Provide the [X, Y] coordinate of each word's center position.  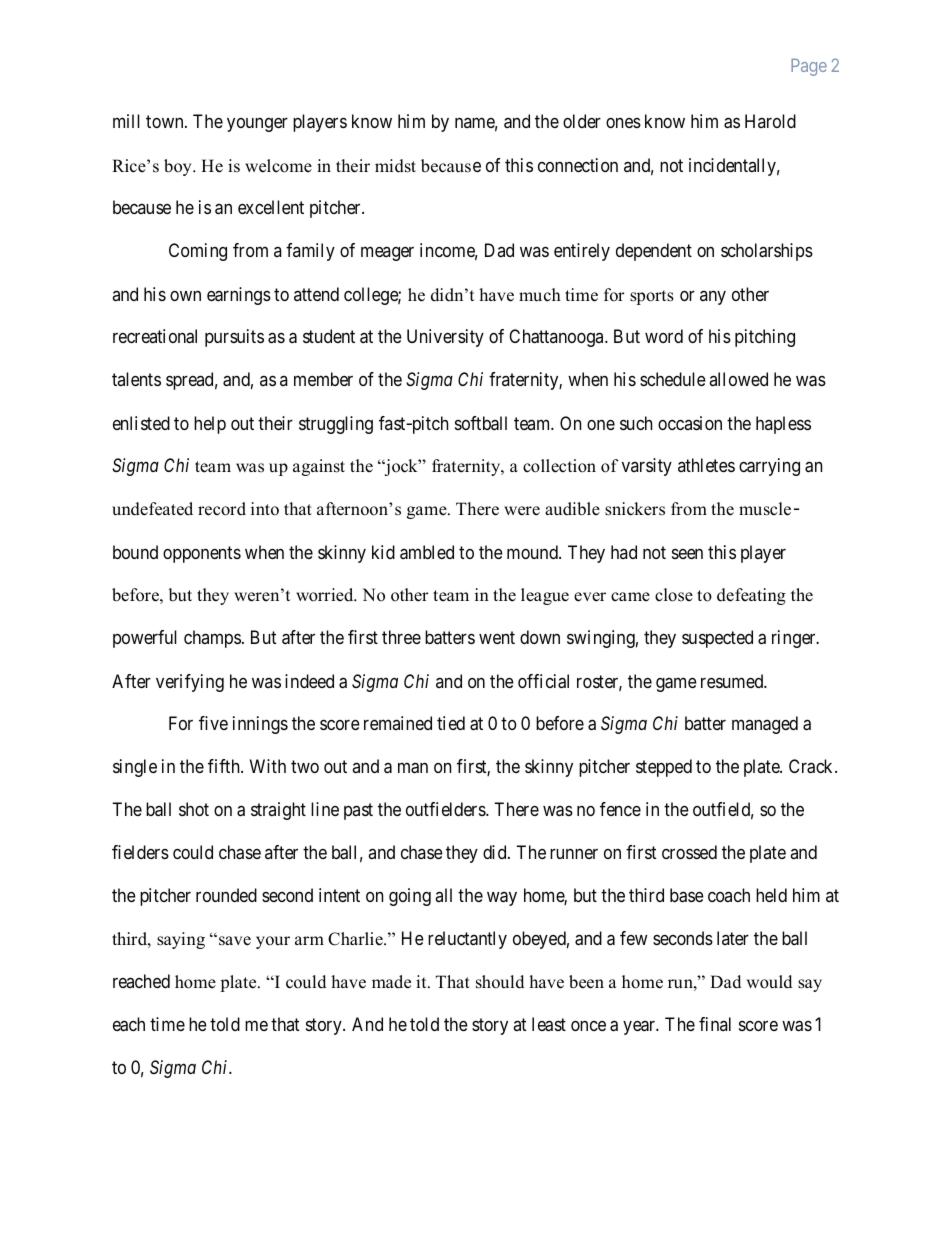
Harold [770, 121]
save [235, 941]
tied [451, 723]
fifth [225, 766]
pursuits [234, 338]
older [582, 121]
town [166, 122]
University [445, 338]
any [713, 297]
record [222, 509]
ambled [427, 552]
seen [687, 553]
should [500, 982]
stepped [664, 768]
